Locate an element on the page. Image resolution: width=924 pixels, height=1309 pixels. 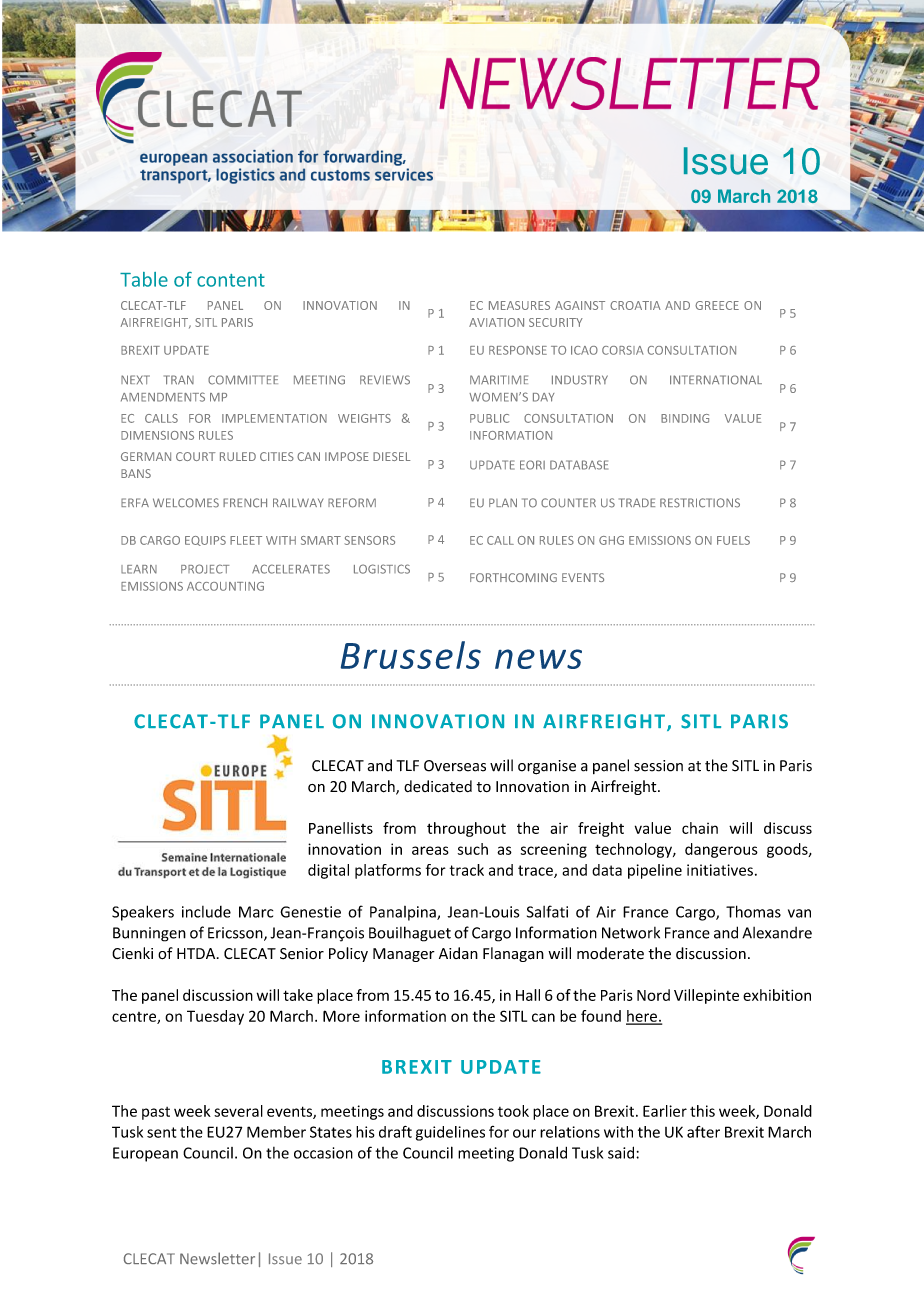
content is located at coordinates (231, 280).
